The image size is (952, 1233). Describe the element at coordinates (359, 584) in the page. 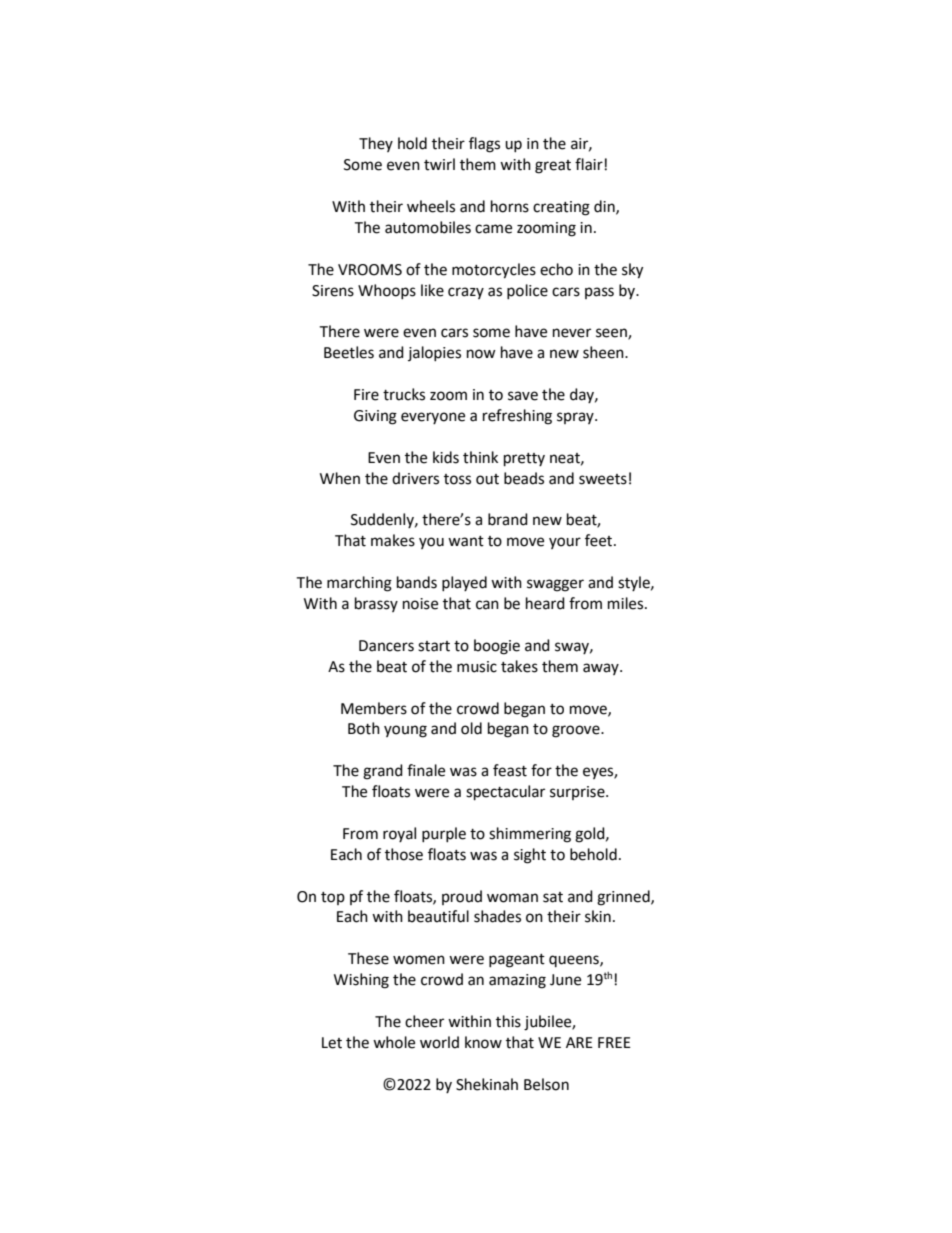

I see `marching` at that location.
